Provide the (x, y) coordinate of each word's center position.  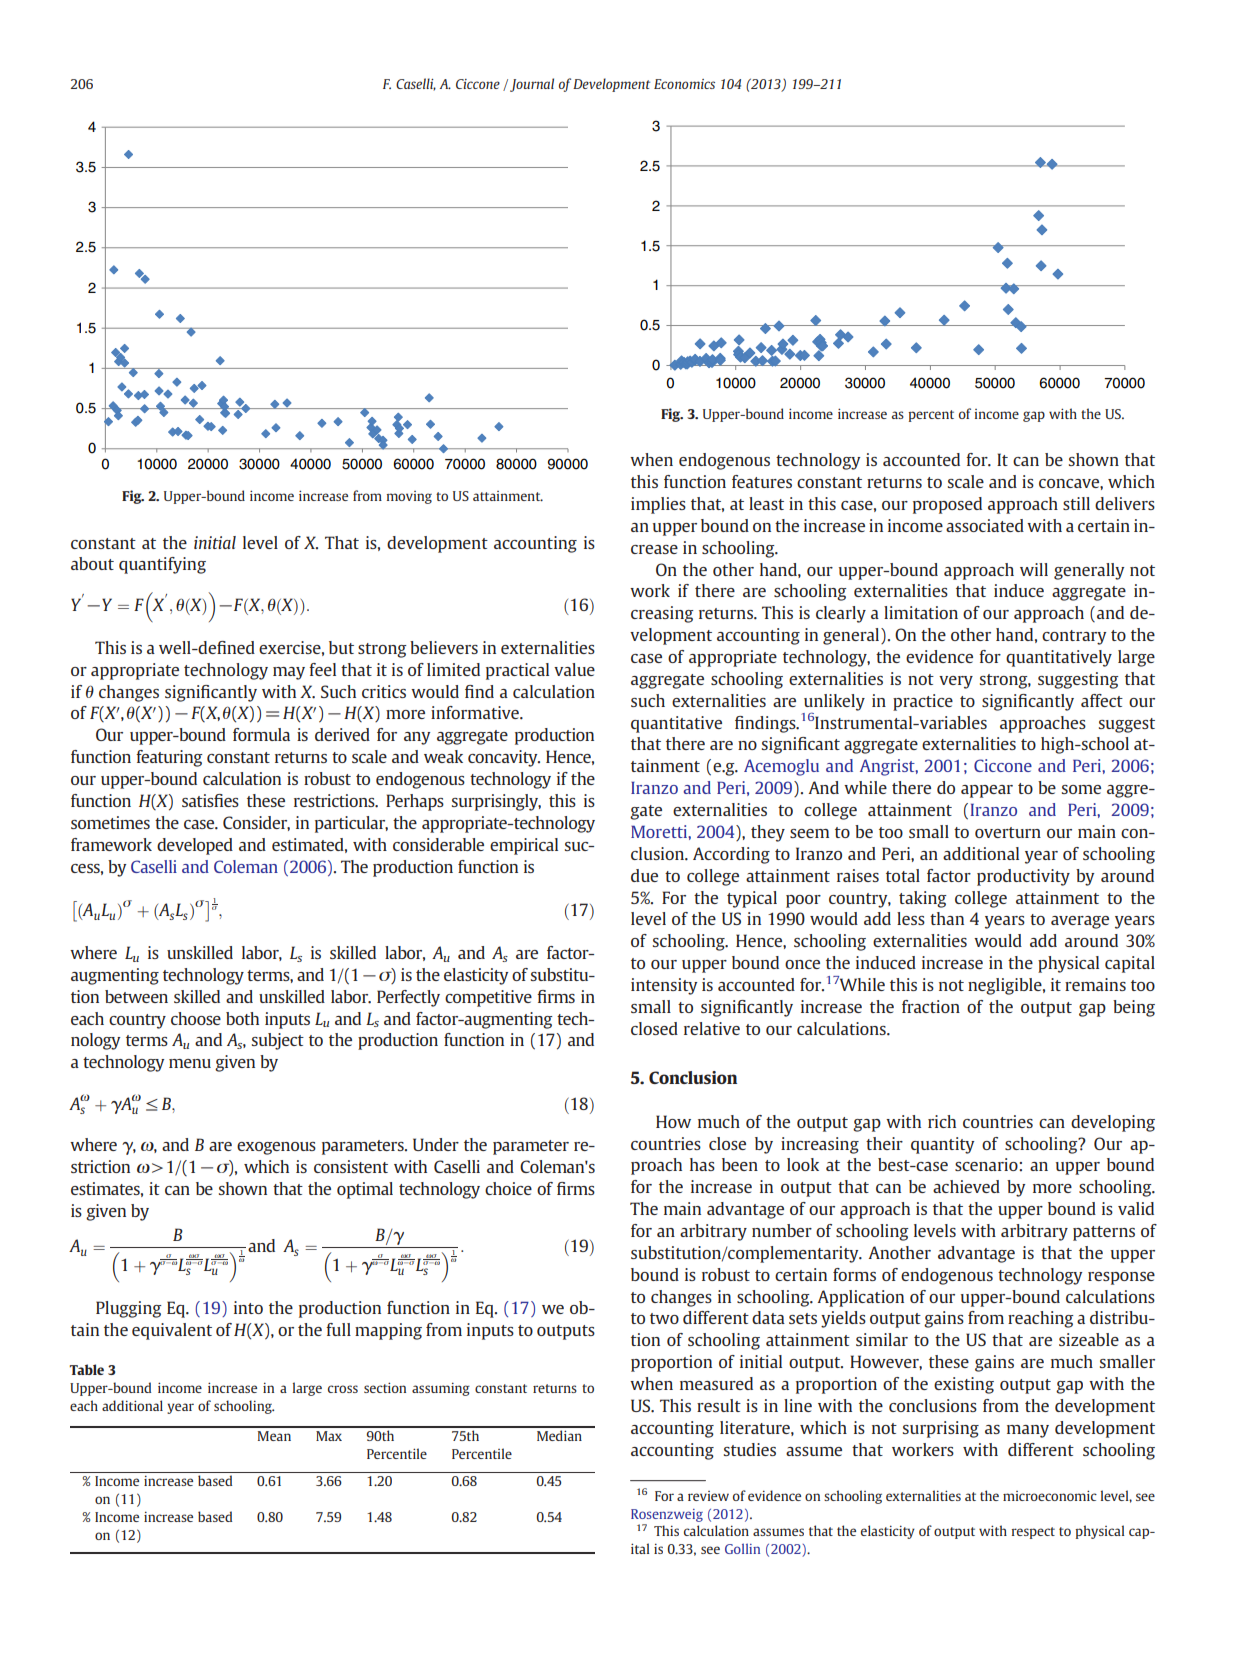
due (644, 875)
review (708, 1496)
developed (195, 846)
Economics (684, 84)
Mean (274, 1436)
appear (987, 791)
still (1076, 503)
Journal (532, 85)
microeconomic (1050, 1495)
